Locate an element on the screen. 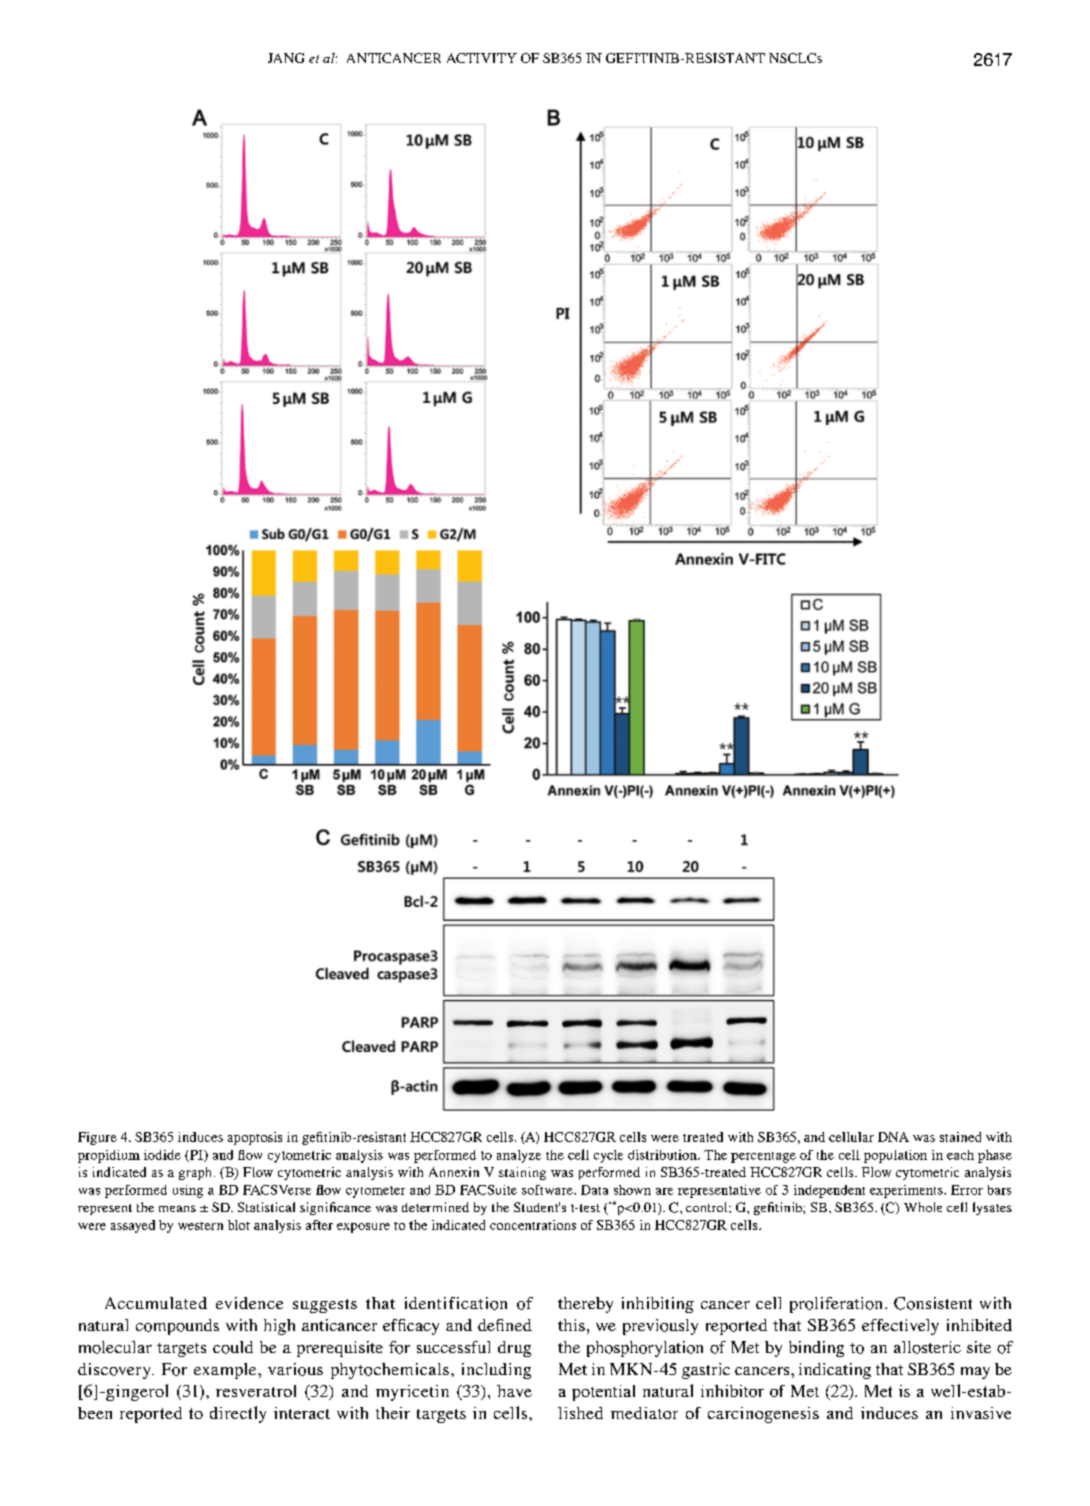  example is located at coordinates (226, 1371).
